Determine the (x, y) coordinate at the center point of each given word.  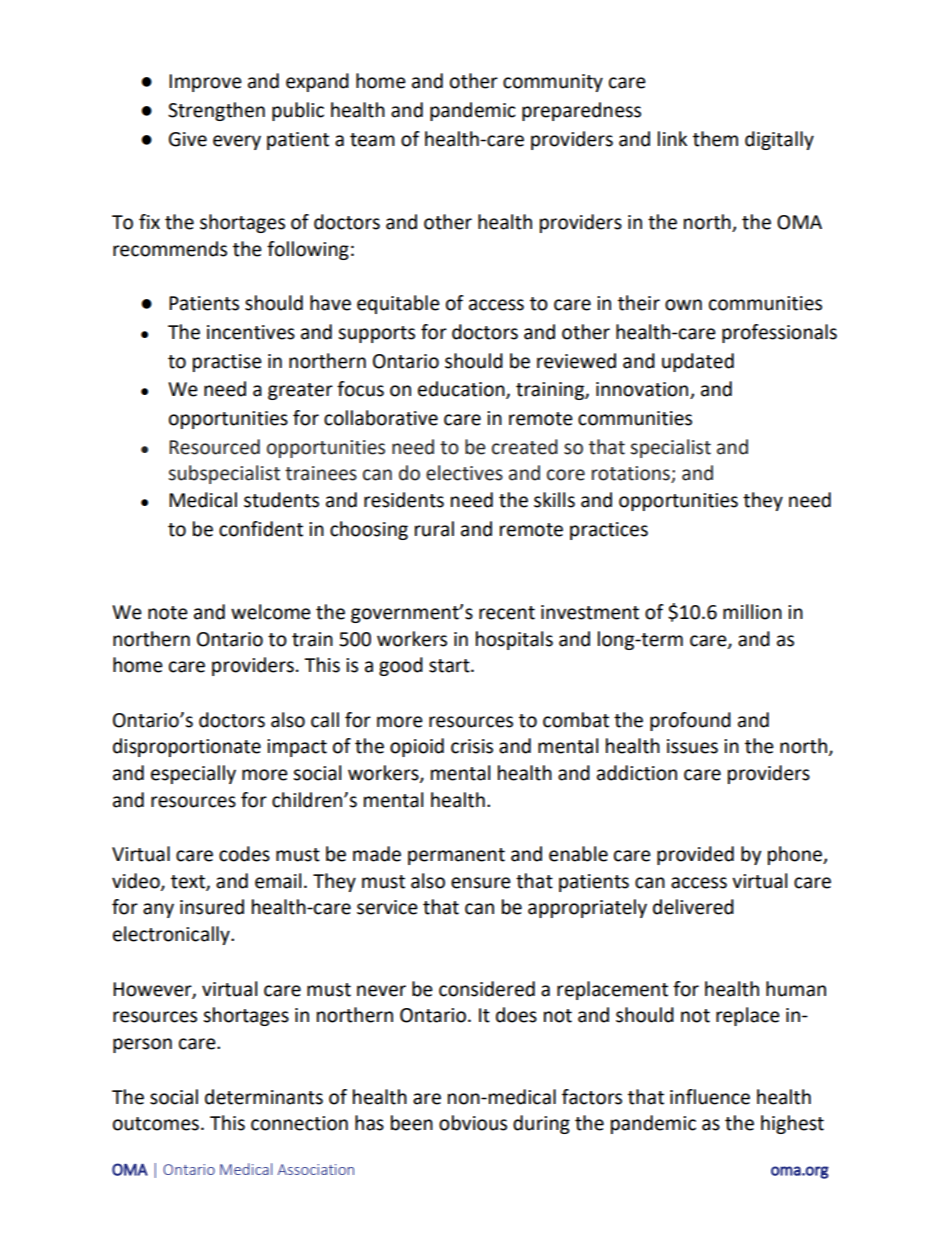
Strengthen (216, 111)
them (715, 139)
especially (193, 774)
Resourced (214, 447)
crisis (472, 746)
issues (692, 746)
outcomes (156, 1124)
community (553, 83)
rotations (632, 474)
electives (464, 473)
